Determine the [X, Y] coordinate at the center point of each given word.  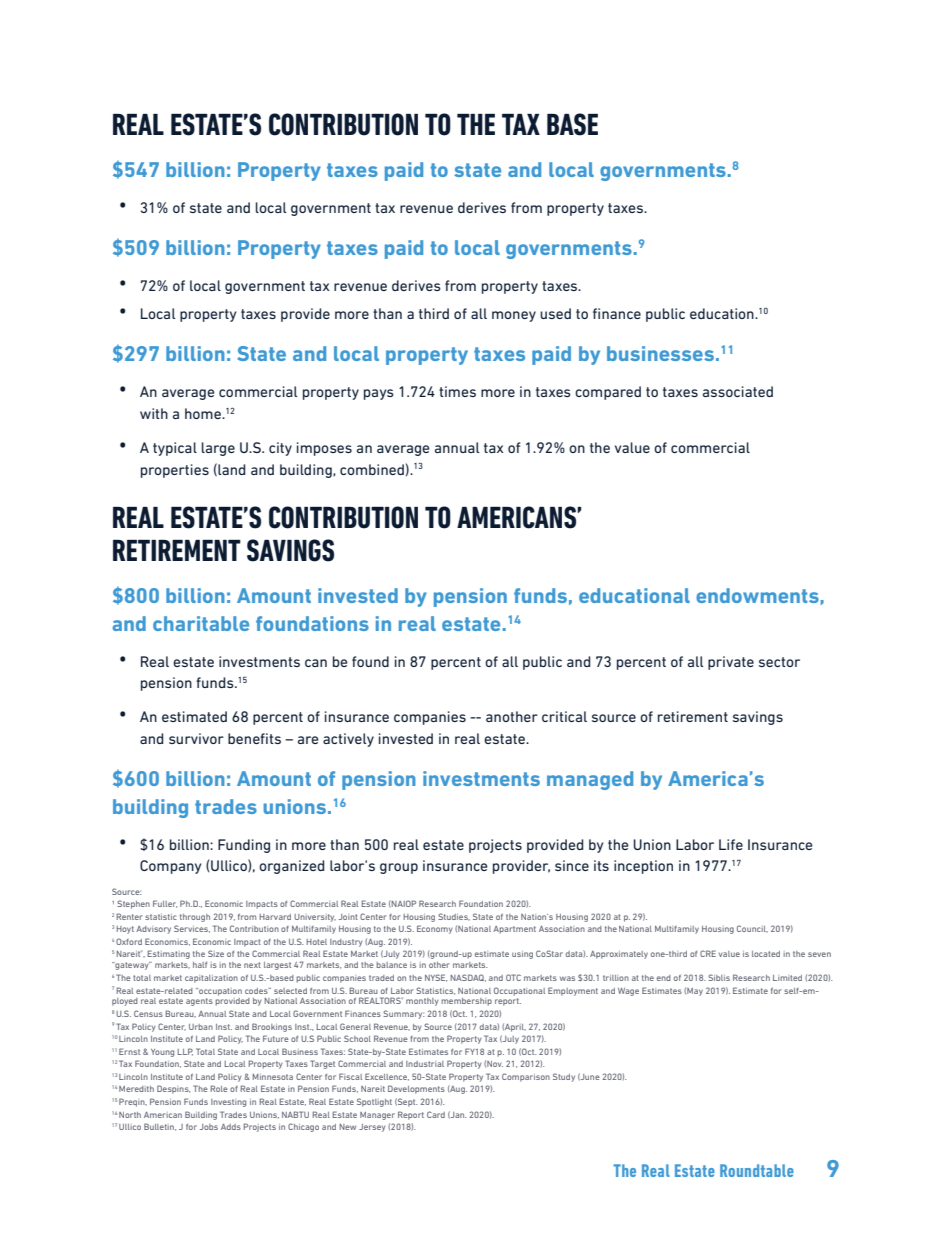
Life [731, 844]
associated [738, 391]
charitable [201, 623]
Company [170, 867]
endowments [757, 595]
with [154, 413]
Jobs [209, 1127]
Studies [454, 917]
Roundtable [757, 1170]
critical [564, 716]
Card [436, 1114]
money [514, 316]
